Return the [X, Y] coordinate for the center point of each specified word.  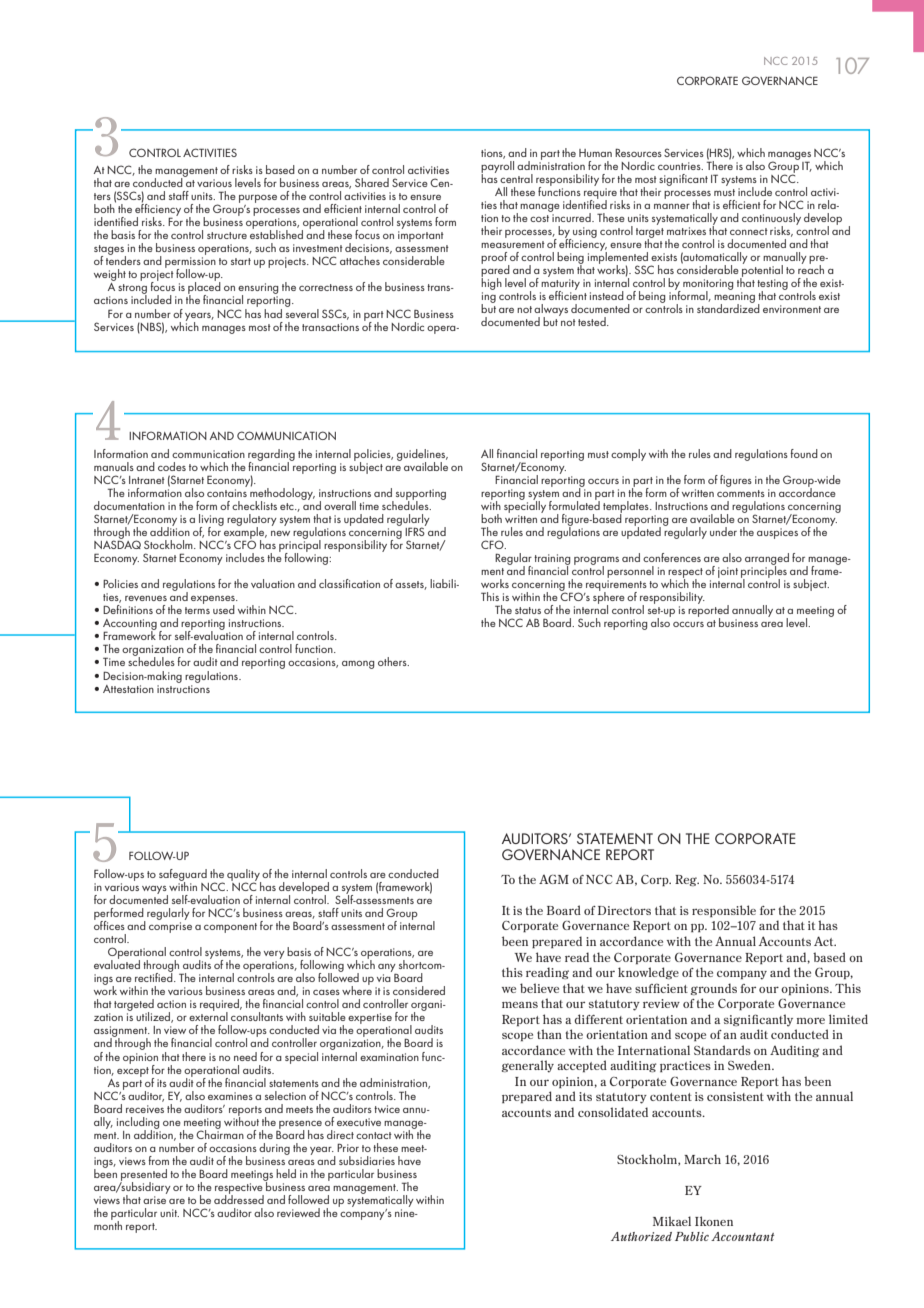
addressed [239, 1198]
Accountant [742, 1236]
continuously [771, 220]
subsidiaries [367, 1160]
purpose [258, 199]
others [393, 661]
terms [197, 610]
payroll [497, 166]
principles [764, 572]
